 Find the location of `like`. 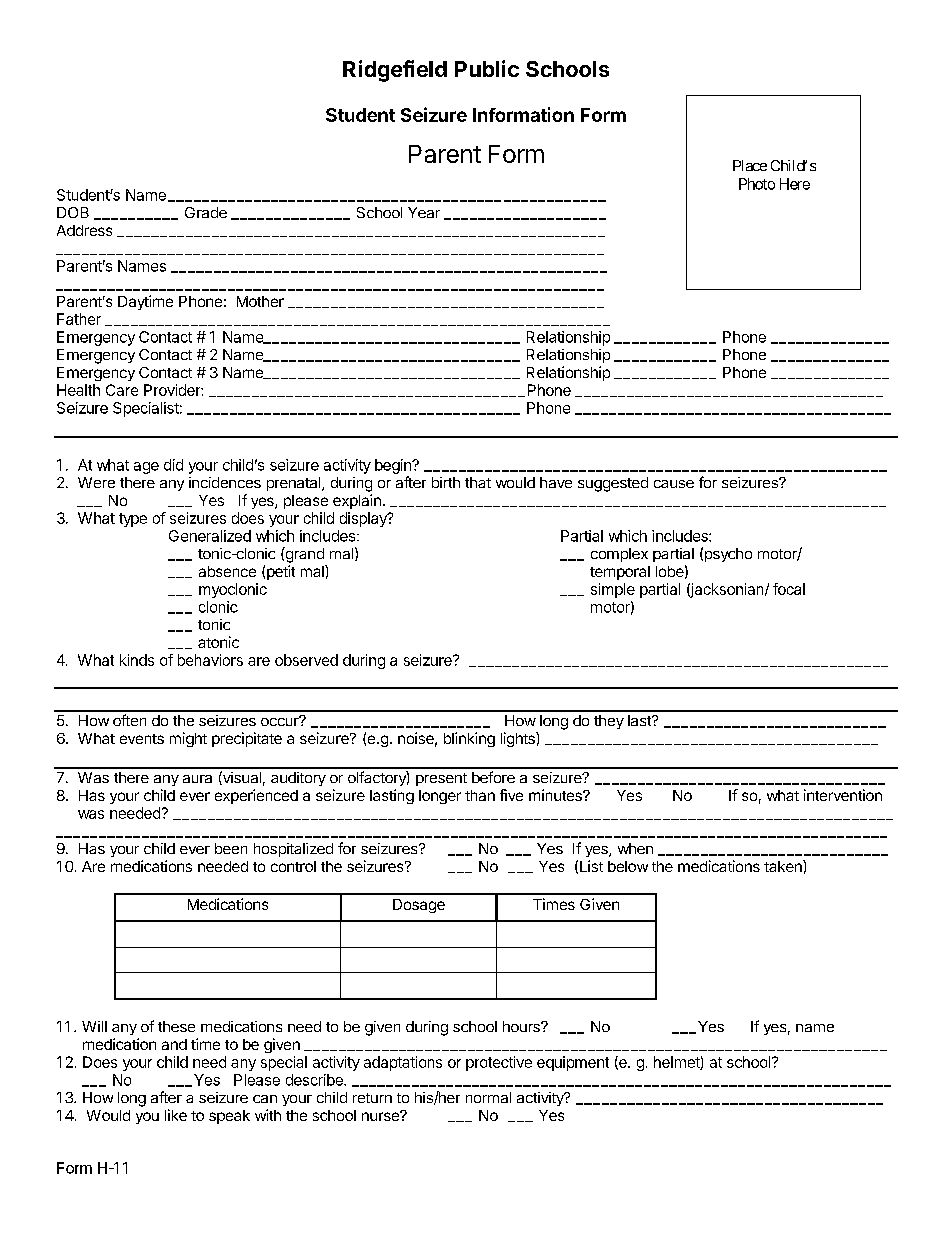

like is located at coordinates (176, 1115).
